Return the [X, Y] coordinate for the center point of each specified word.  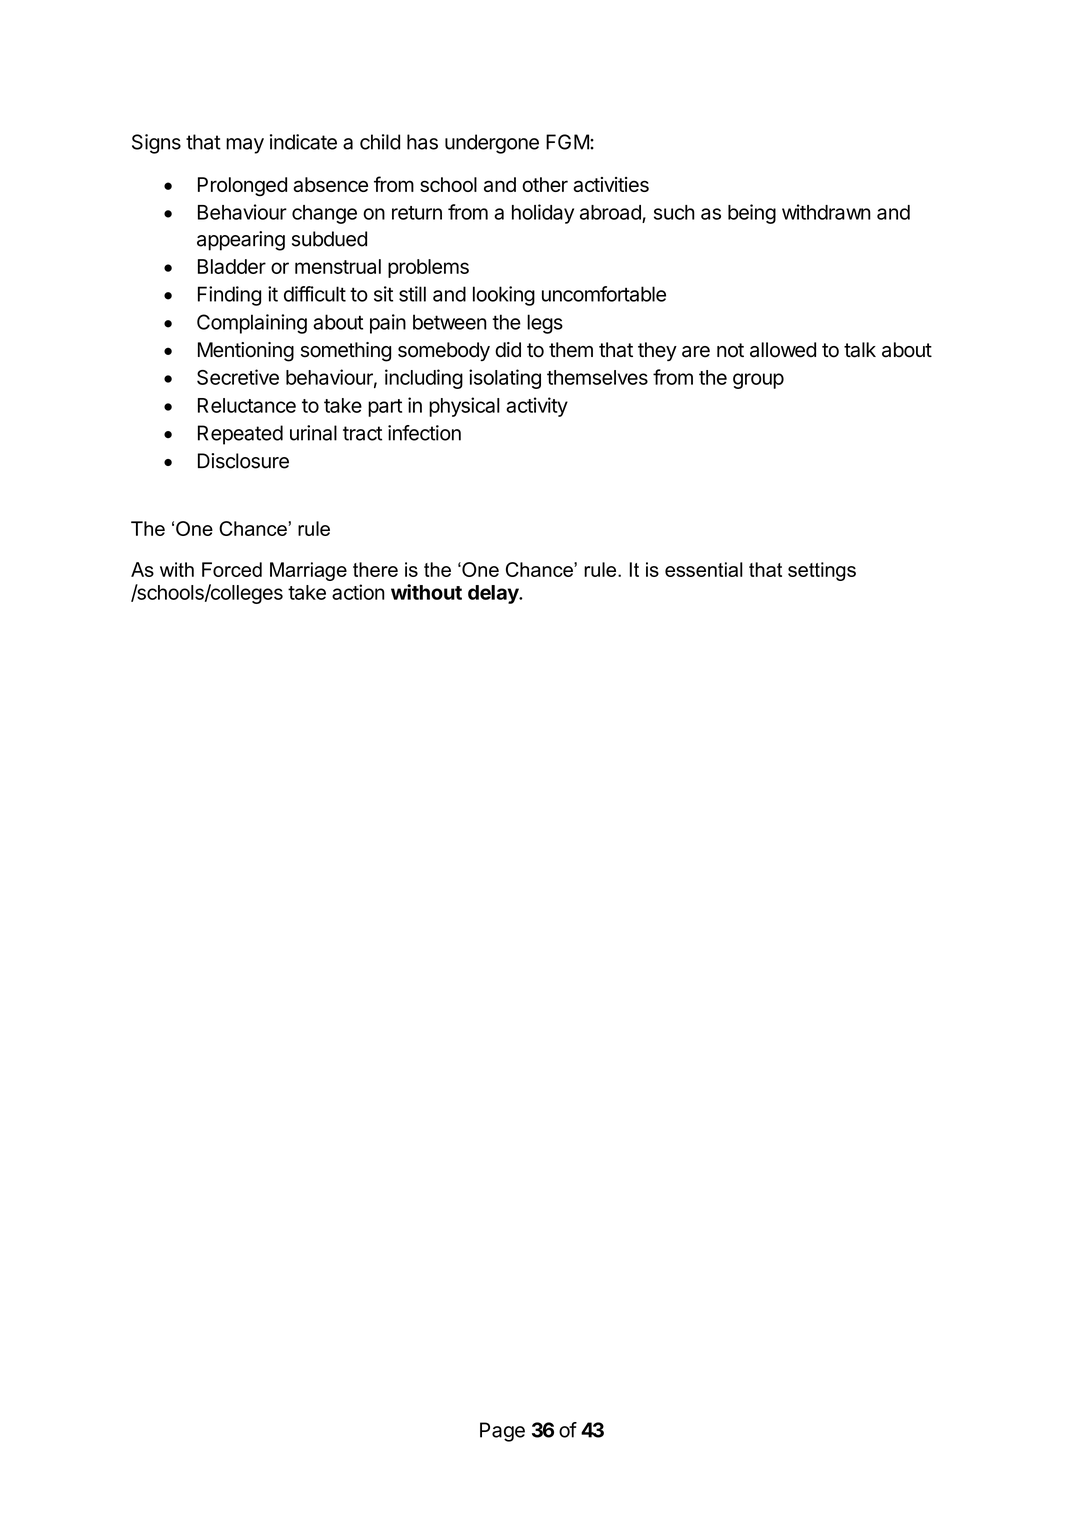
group [758, 381]
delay [494, 594]
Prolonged [242, 187]
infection [424, 433]
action [358, 592]
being [752, 214]
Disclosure [243, 461]
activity [537, 407]
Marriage [308, 571]
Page [502, 1432]
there [375, 569]
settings [822, 571]
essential [704, 569]
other [545, 184]
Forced [232, 569]
